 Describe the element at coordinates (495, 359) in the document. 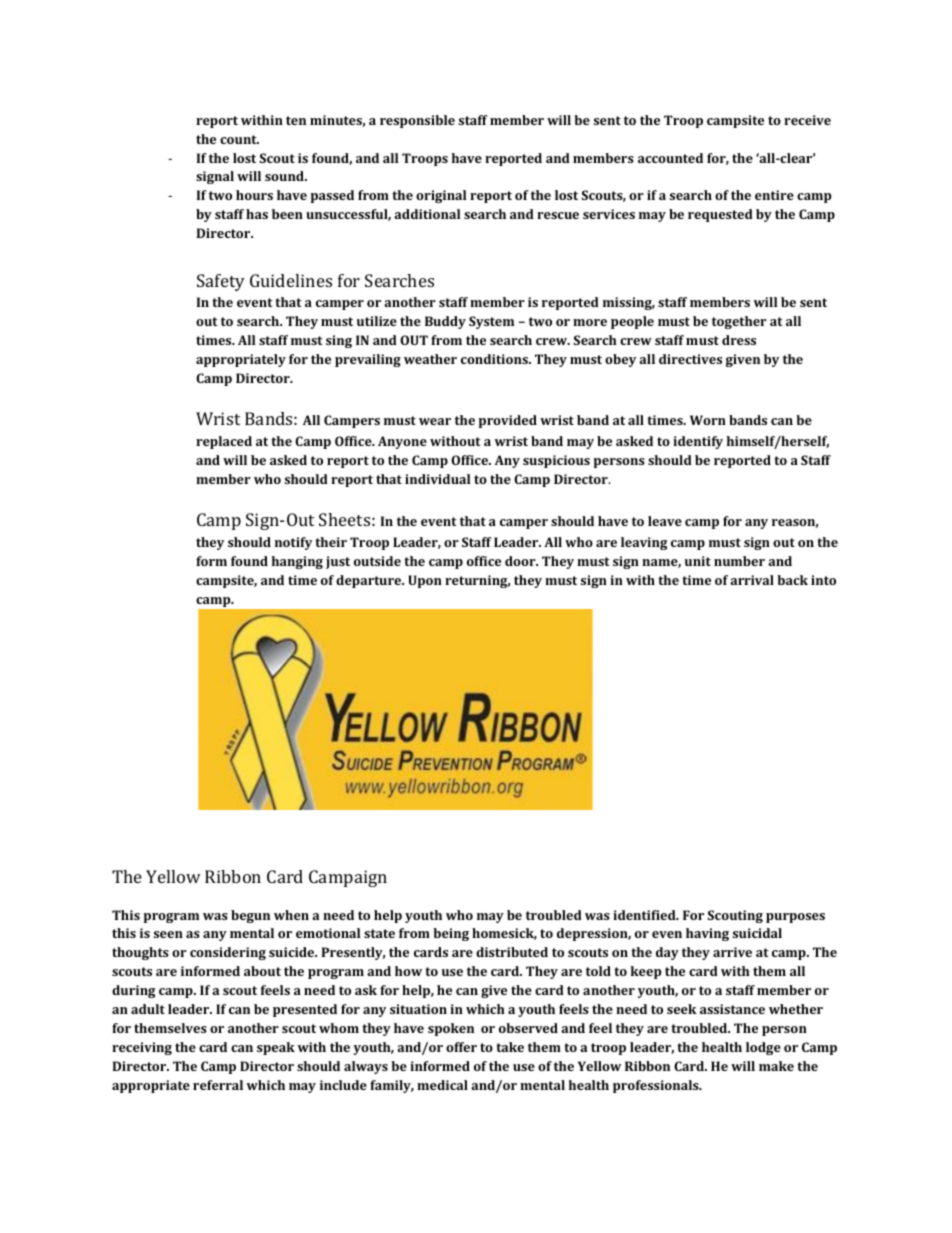

I see `conditions` at that location.
